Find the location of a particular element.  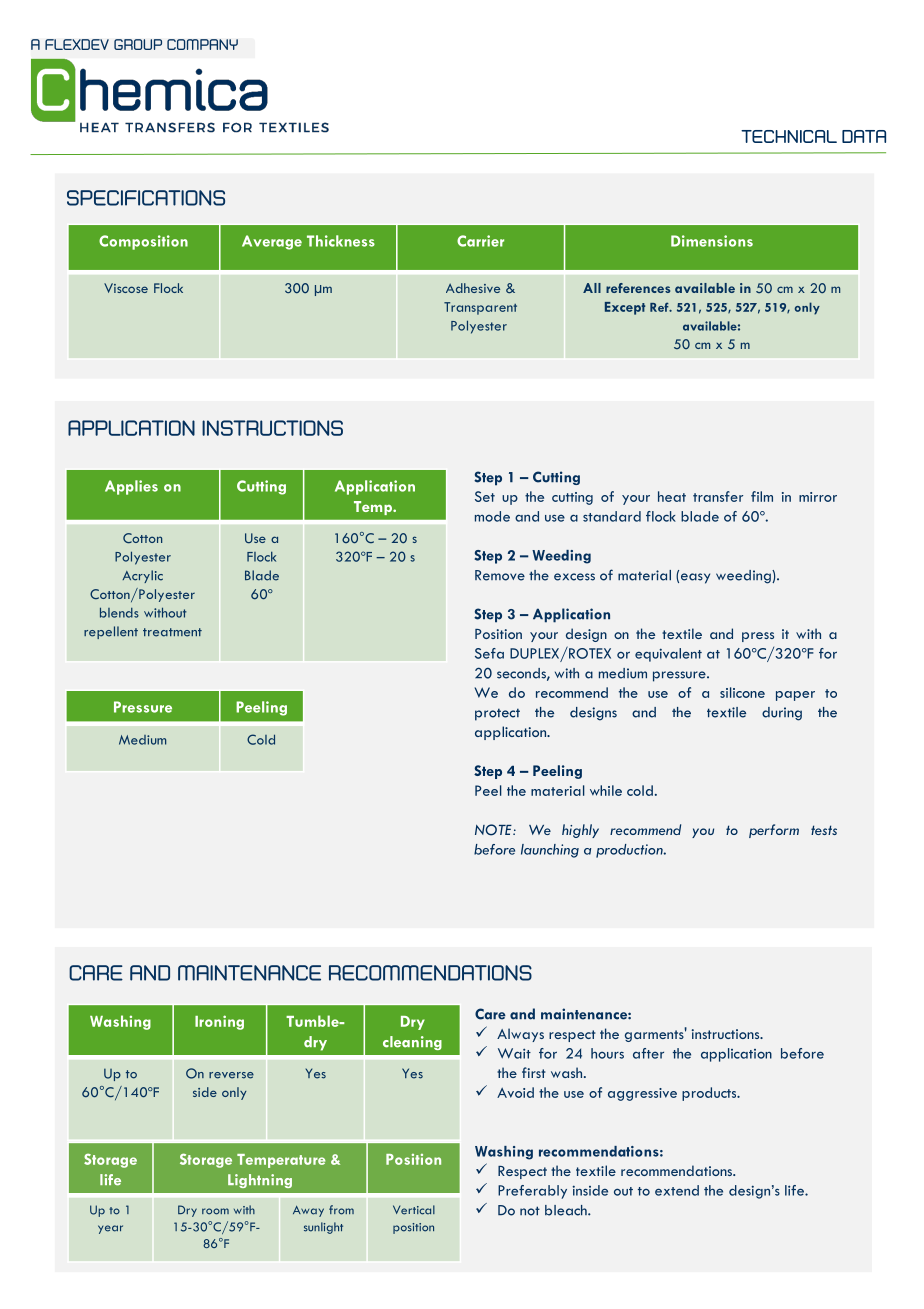

Applies is located at coordinates (131, 487).
